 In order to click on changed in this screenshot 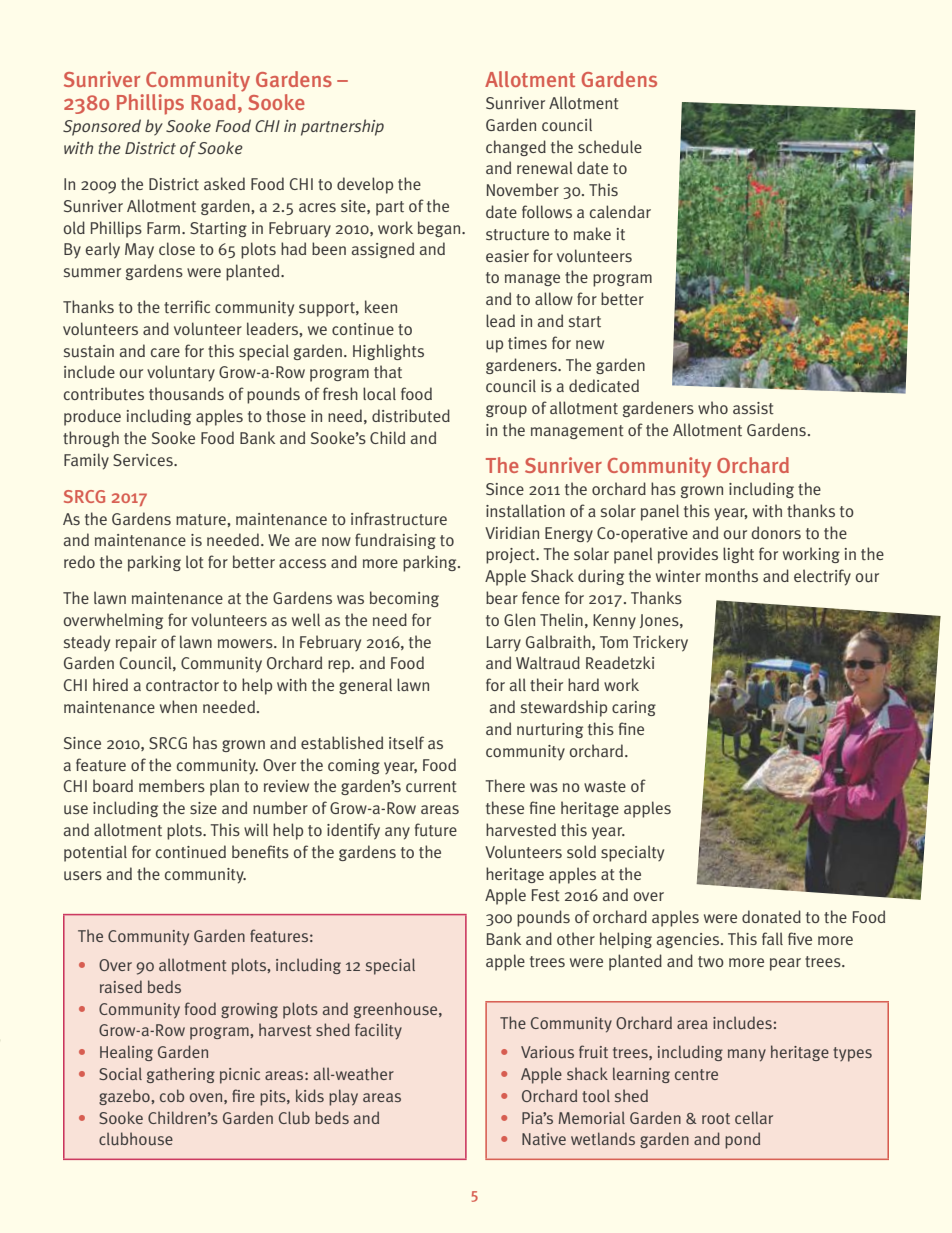, I will do `click(516, 148)`.
